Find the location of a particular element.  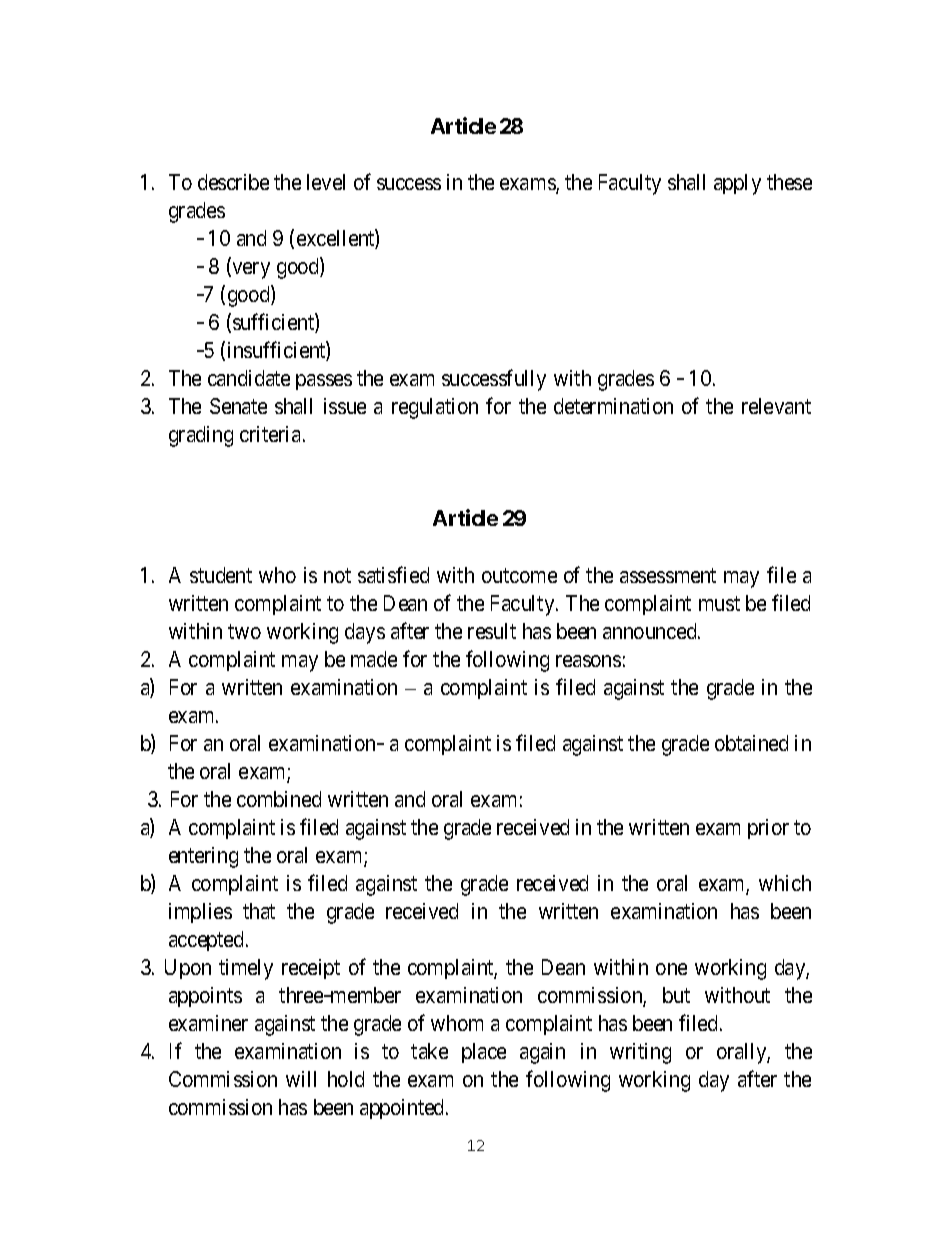

apply is located at coordinates (737, 184).
